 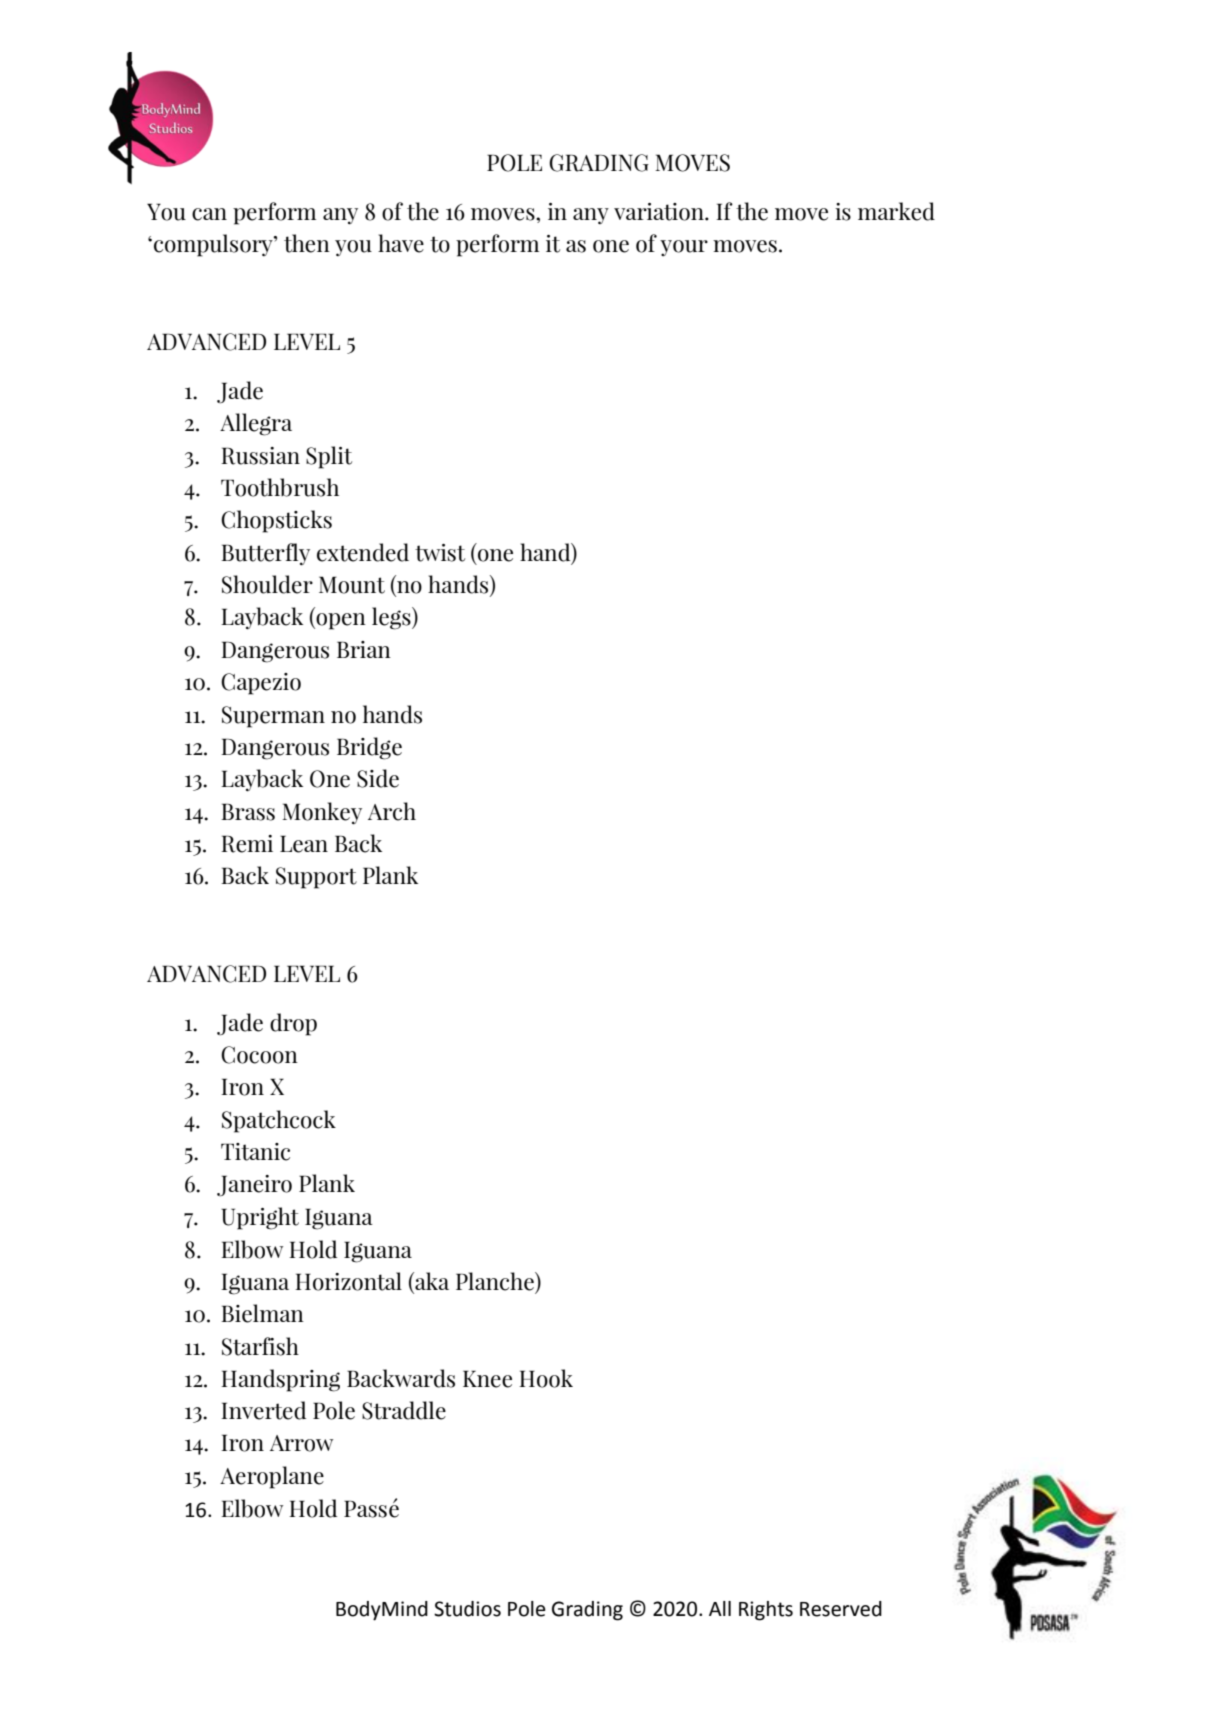 I want to click on Reserved, so click(x=841, y=1609).
